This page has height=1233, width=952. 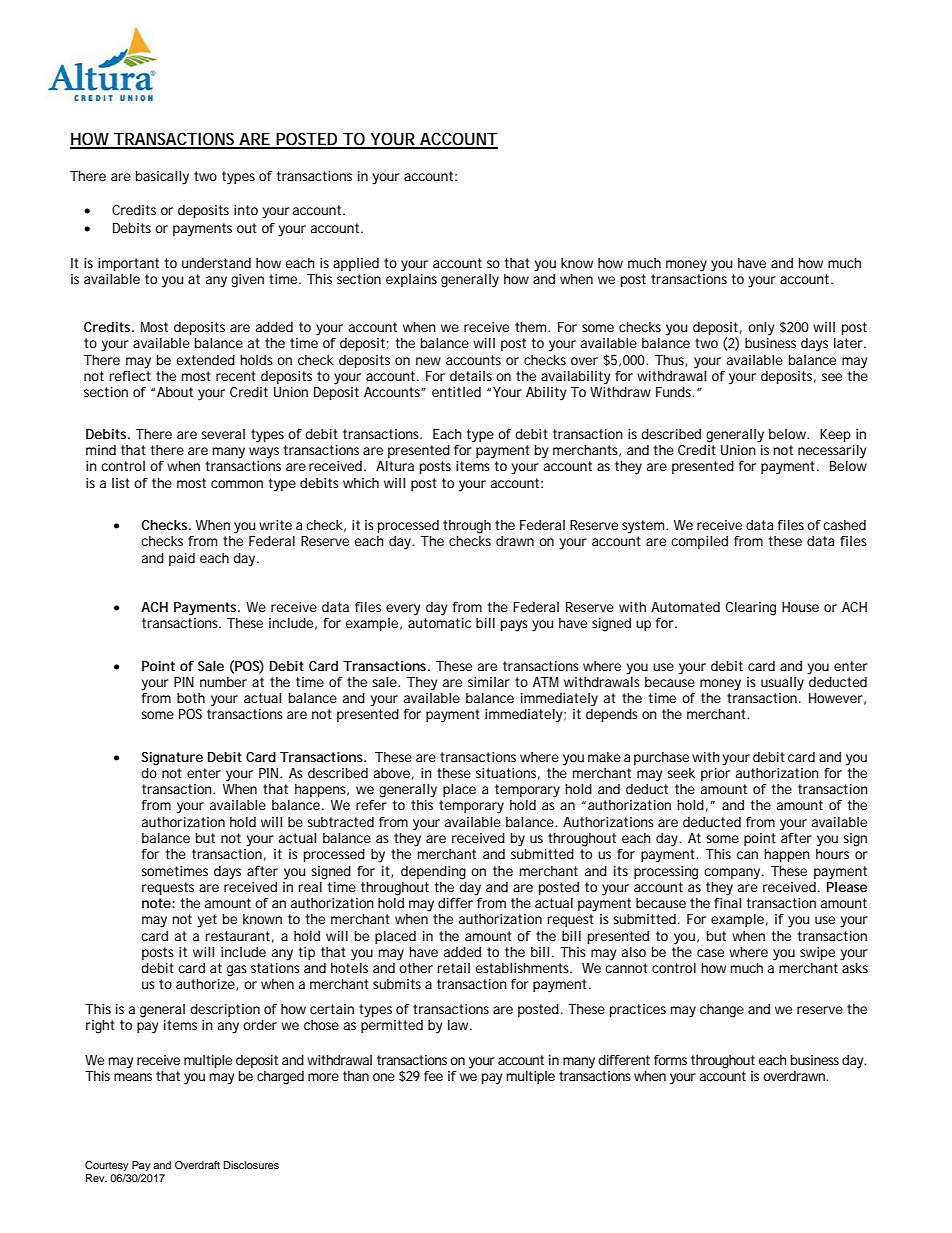 I want to click on final, so click(x=727, y=901).
